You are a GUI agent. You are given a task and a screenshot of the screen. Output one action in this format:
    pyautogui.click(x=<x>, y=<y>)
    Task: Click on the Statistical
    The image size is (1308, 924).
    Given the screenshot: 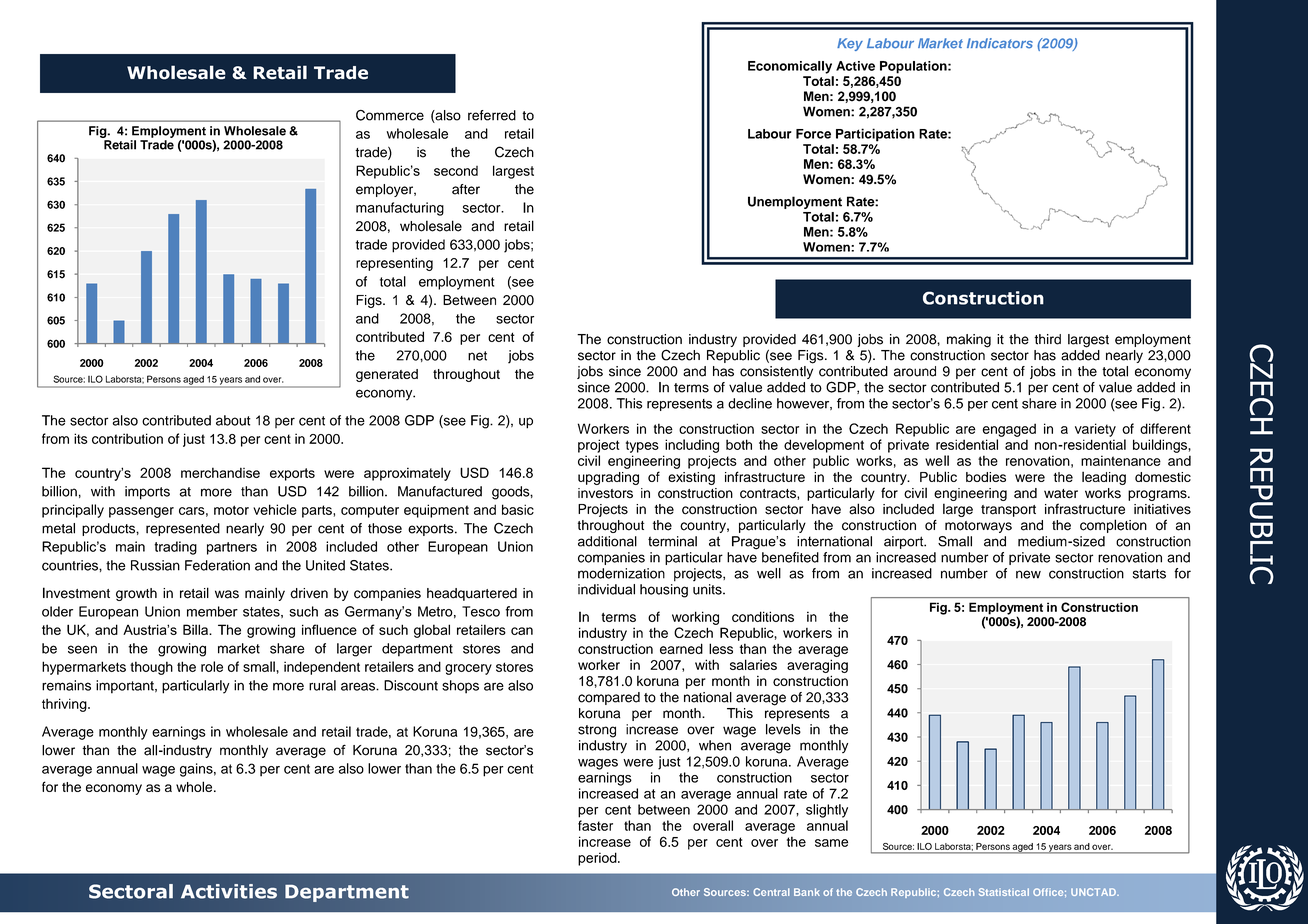 What is the action you would take?
    pyautogui.click(x=1004, y=892)
